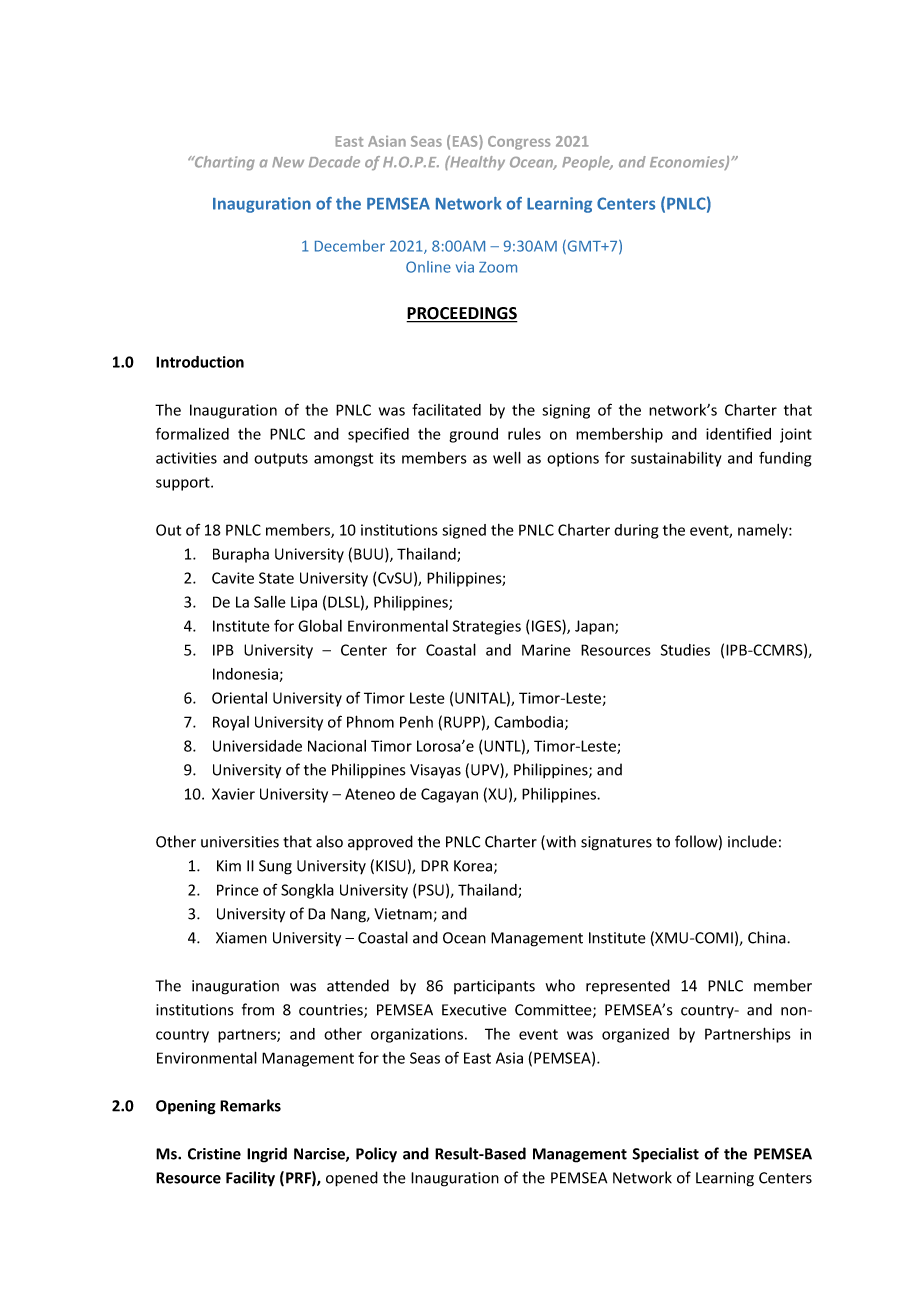 Image resolution: width=924 pixels, height=1308 pixels. I want to click on Specialist, so click(665, 1155).
